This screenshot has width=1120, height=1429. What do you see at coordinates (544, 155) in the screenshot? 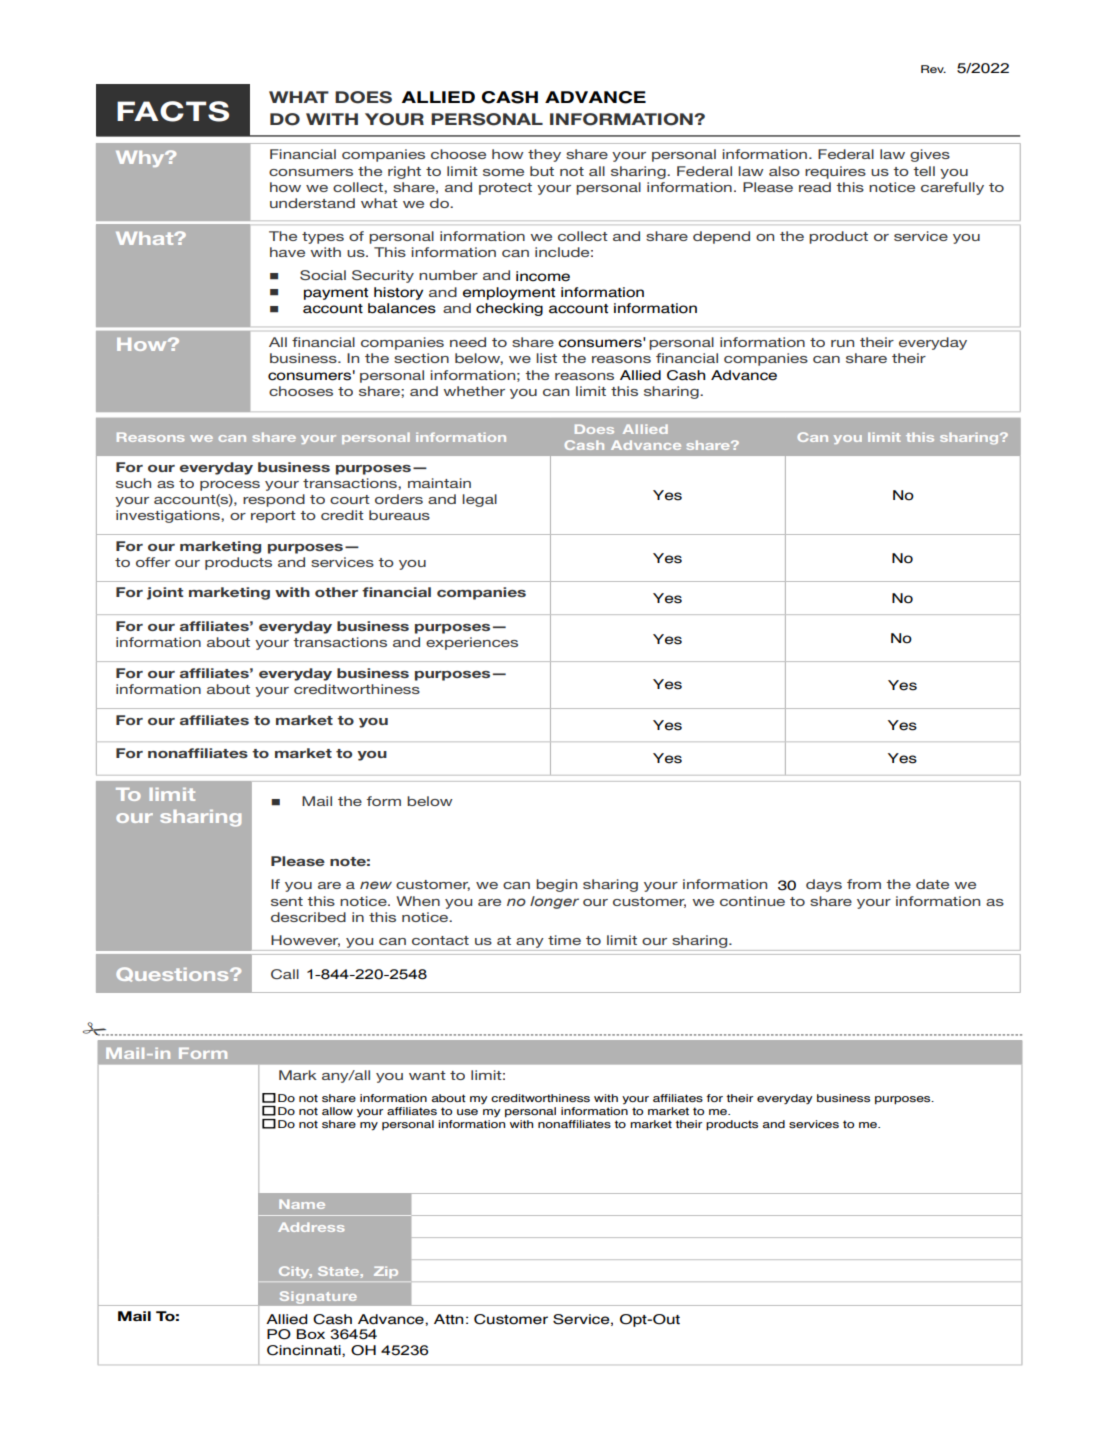
I see `they` at bounding box center [544, 155].
